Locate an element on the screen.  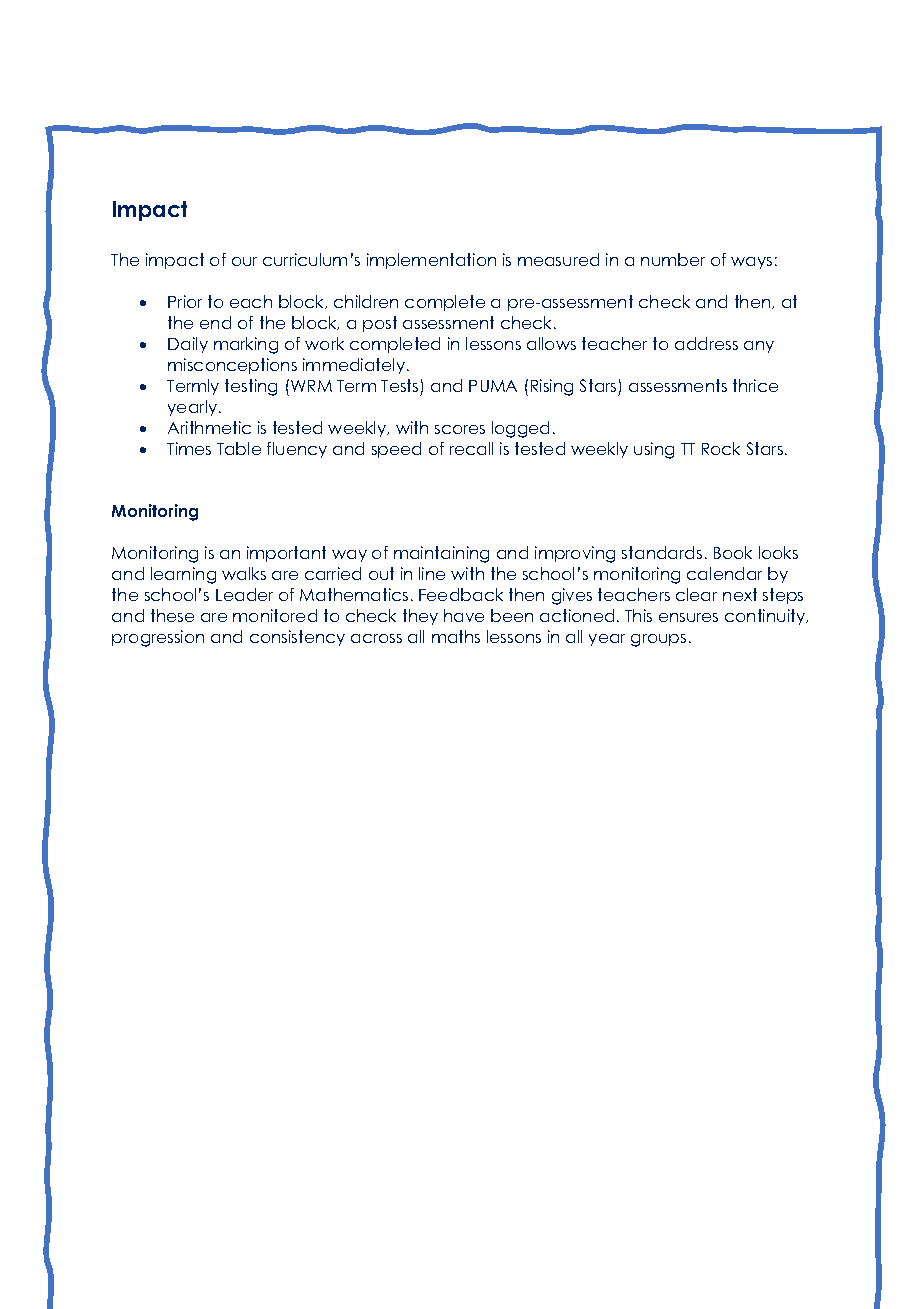
Rock is located at coordinates (721, 448).
